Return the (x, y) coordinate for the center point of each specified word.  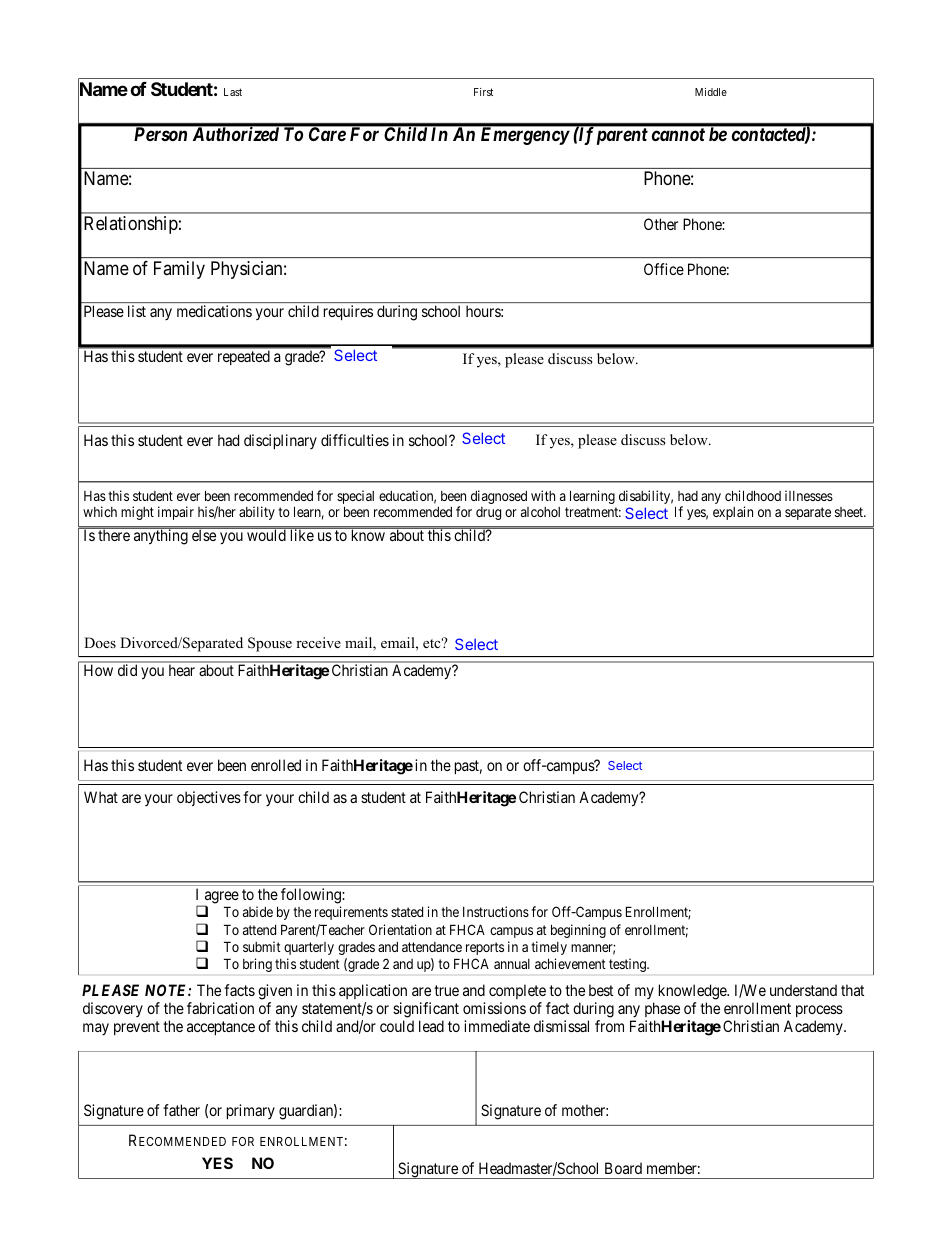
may (96, 1029)
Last (233, 92)
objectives (209, 798)
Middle (711, 92)
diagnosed (499, 497)
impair (176, 513)
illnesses (809, 495)
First (483, 92)
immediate (497, 1026)
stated (407, 912)
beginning (578, 931)
